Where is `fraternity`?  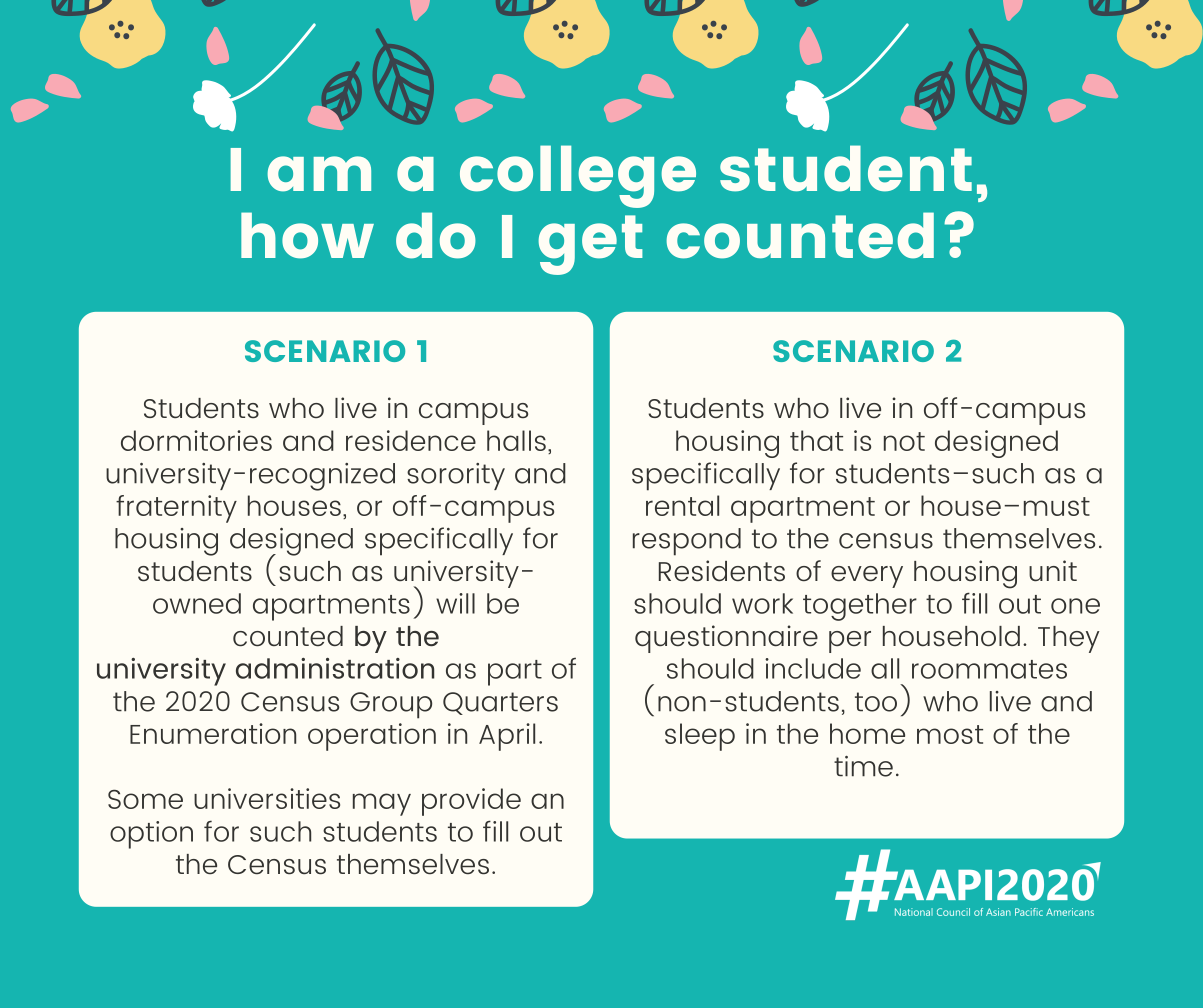
fraternity is located at coordinates (176, 509).
